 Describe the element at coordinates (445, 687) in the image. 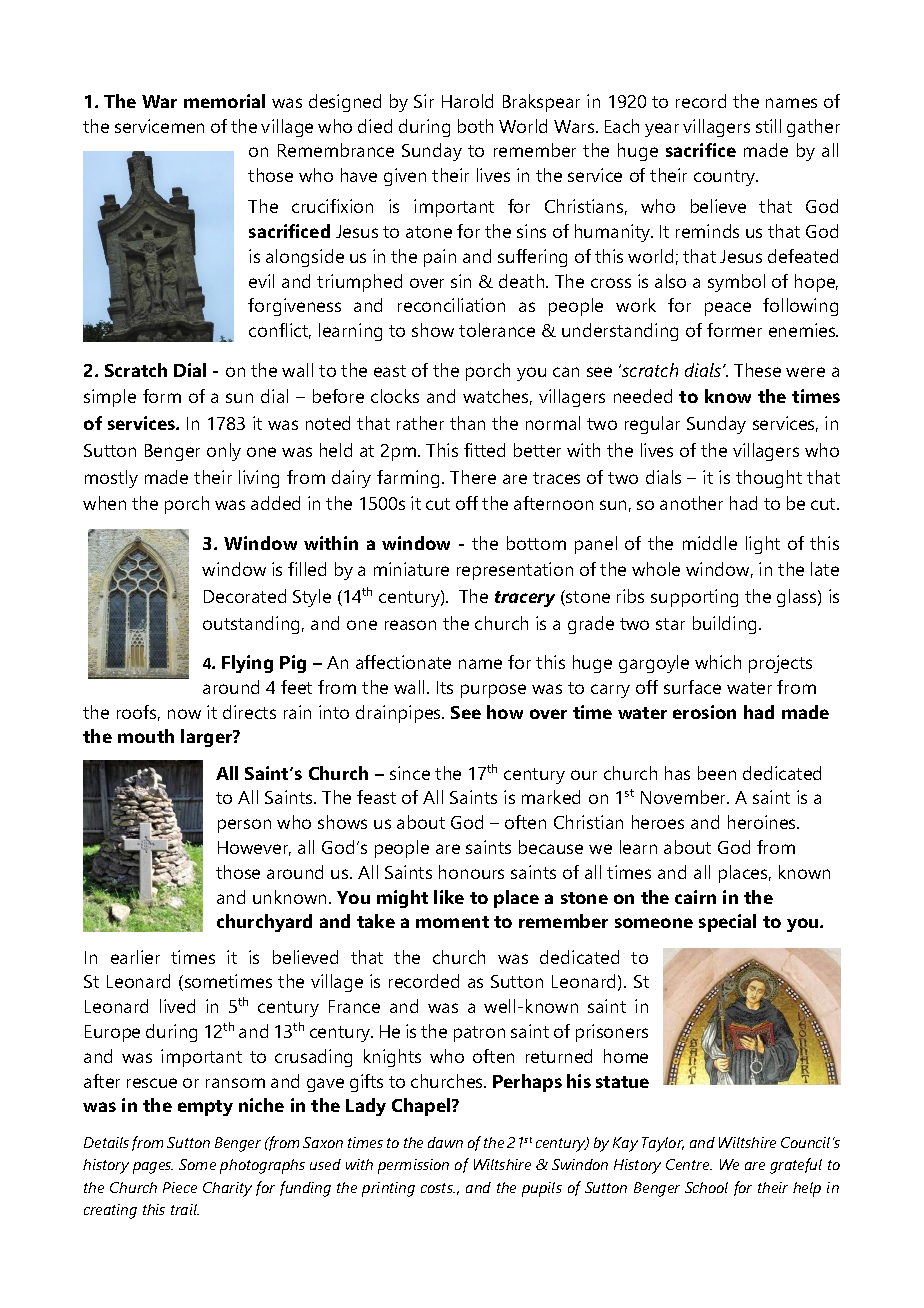

I see `Its` at that location.
